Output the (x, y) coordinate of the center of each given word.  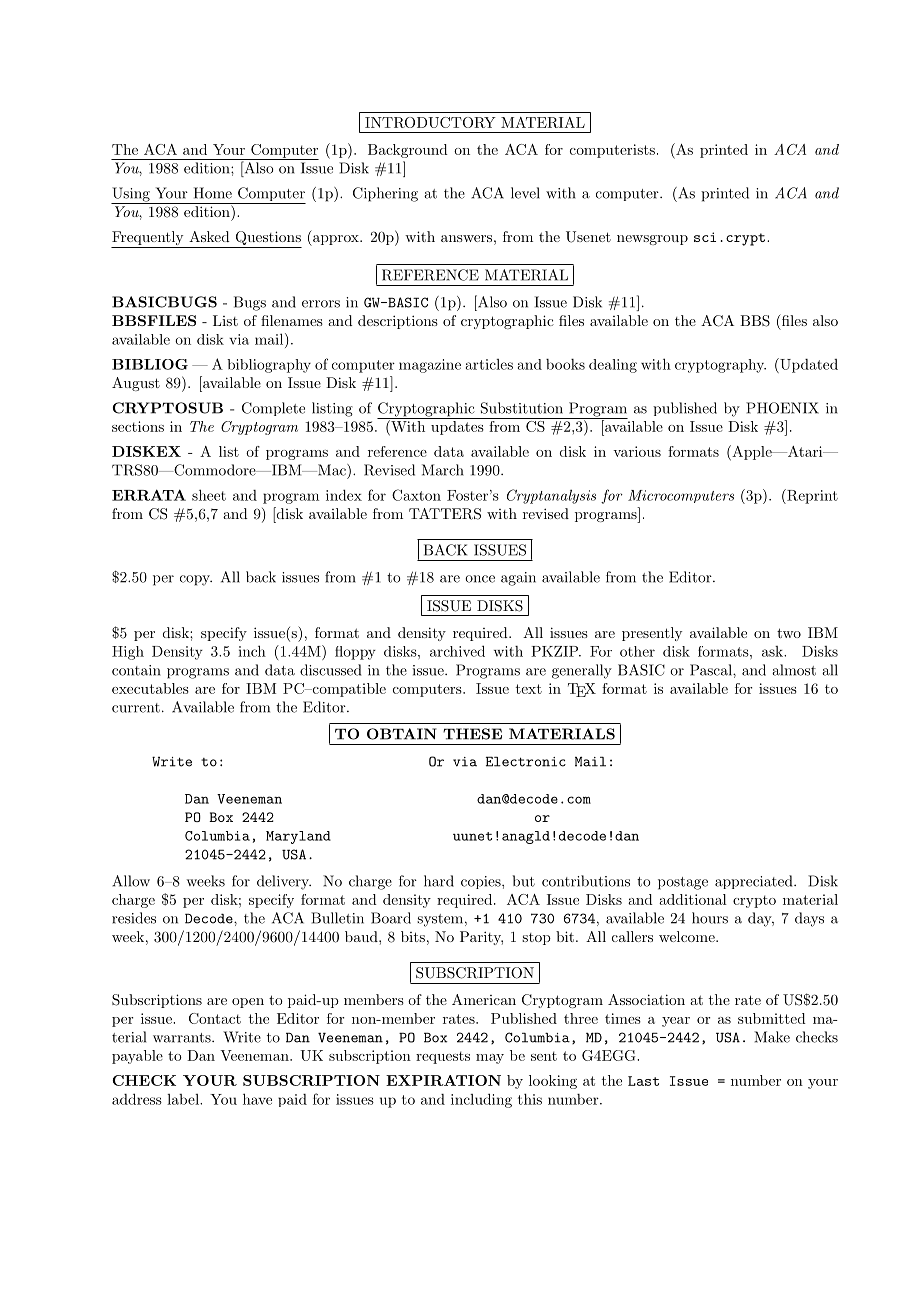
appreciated (753, 882)
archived (457, 651)
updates (457, 428)
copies (482, 882)
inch (252, 651)
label (184, 1099)
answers (466, 238)
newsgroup (652, 240)
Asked (209, 236)
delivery (284, 882)
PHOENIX (782, 408)
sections (138, 426)
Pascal (712, 670)
